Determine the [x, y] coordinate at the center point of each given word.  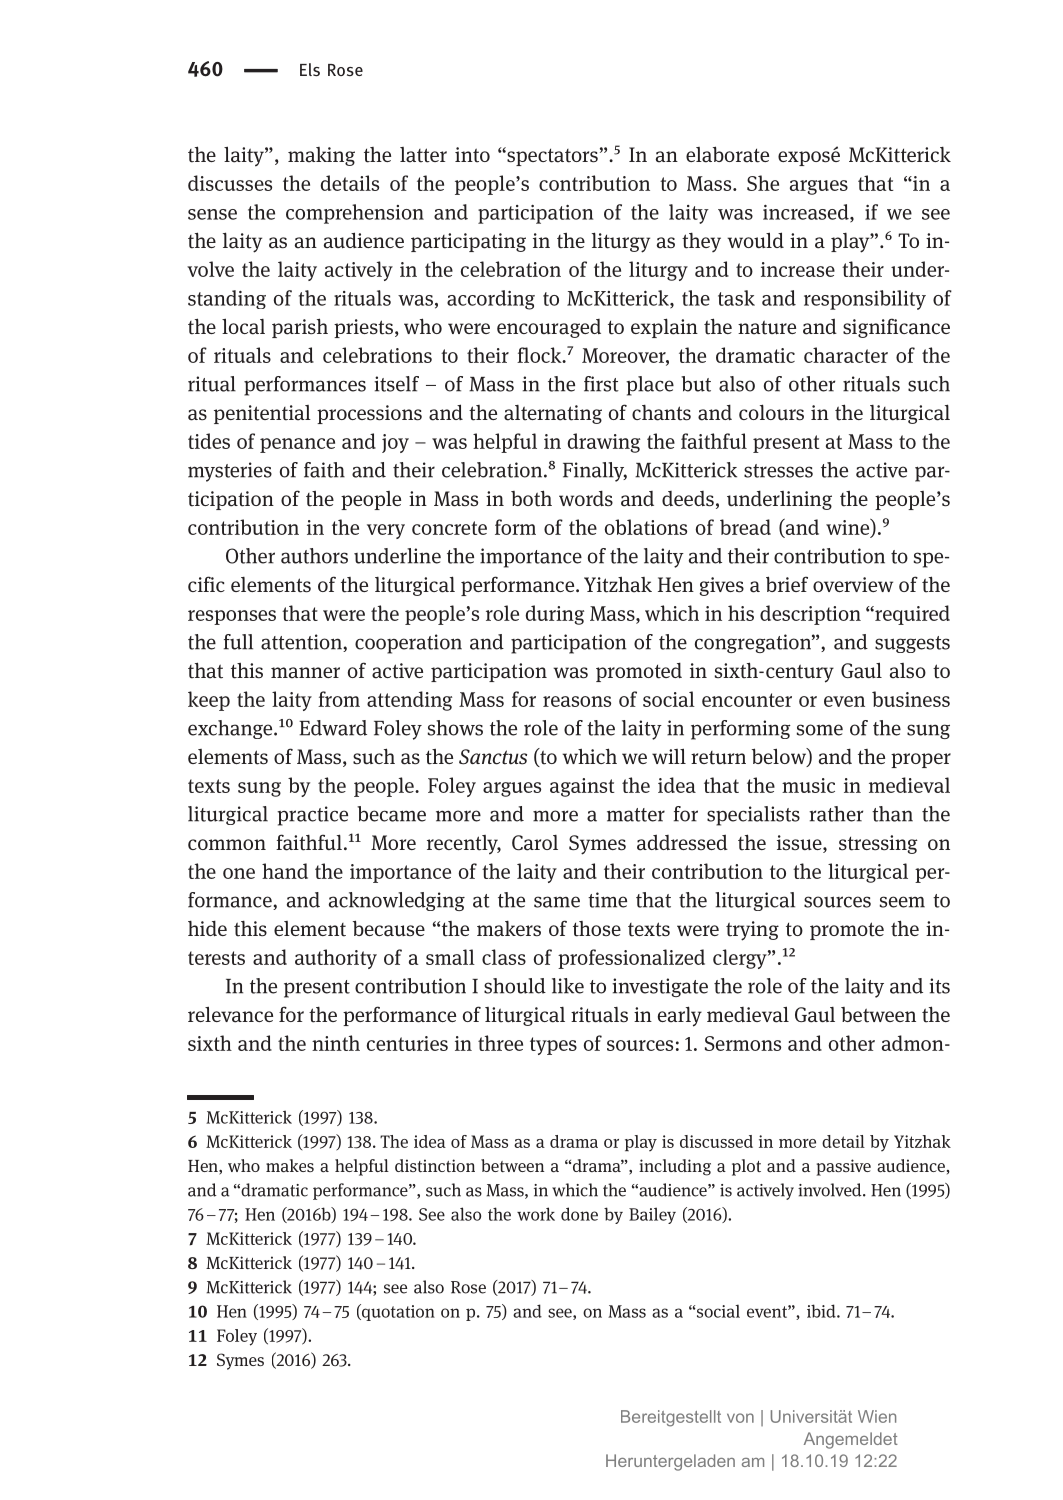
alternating [553, 414]
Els [310, 69]
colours [771, 412]
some [820, 730]
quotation [397, 1312]
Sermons [743, 1043]
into [472, 155]
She [763, 183]
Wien [877, 1416]
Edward [333, 728]
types [553, 1046]
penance [297, 445]
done [579, 1214]
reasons [577, 701]
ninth [336, 1043]
